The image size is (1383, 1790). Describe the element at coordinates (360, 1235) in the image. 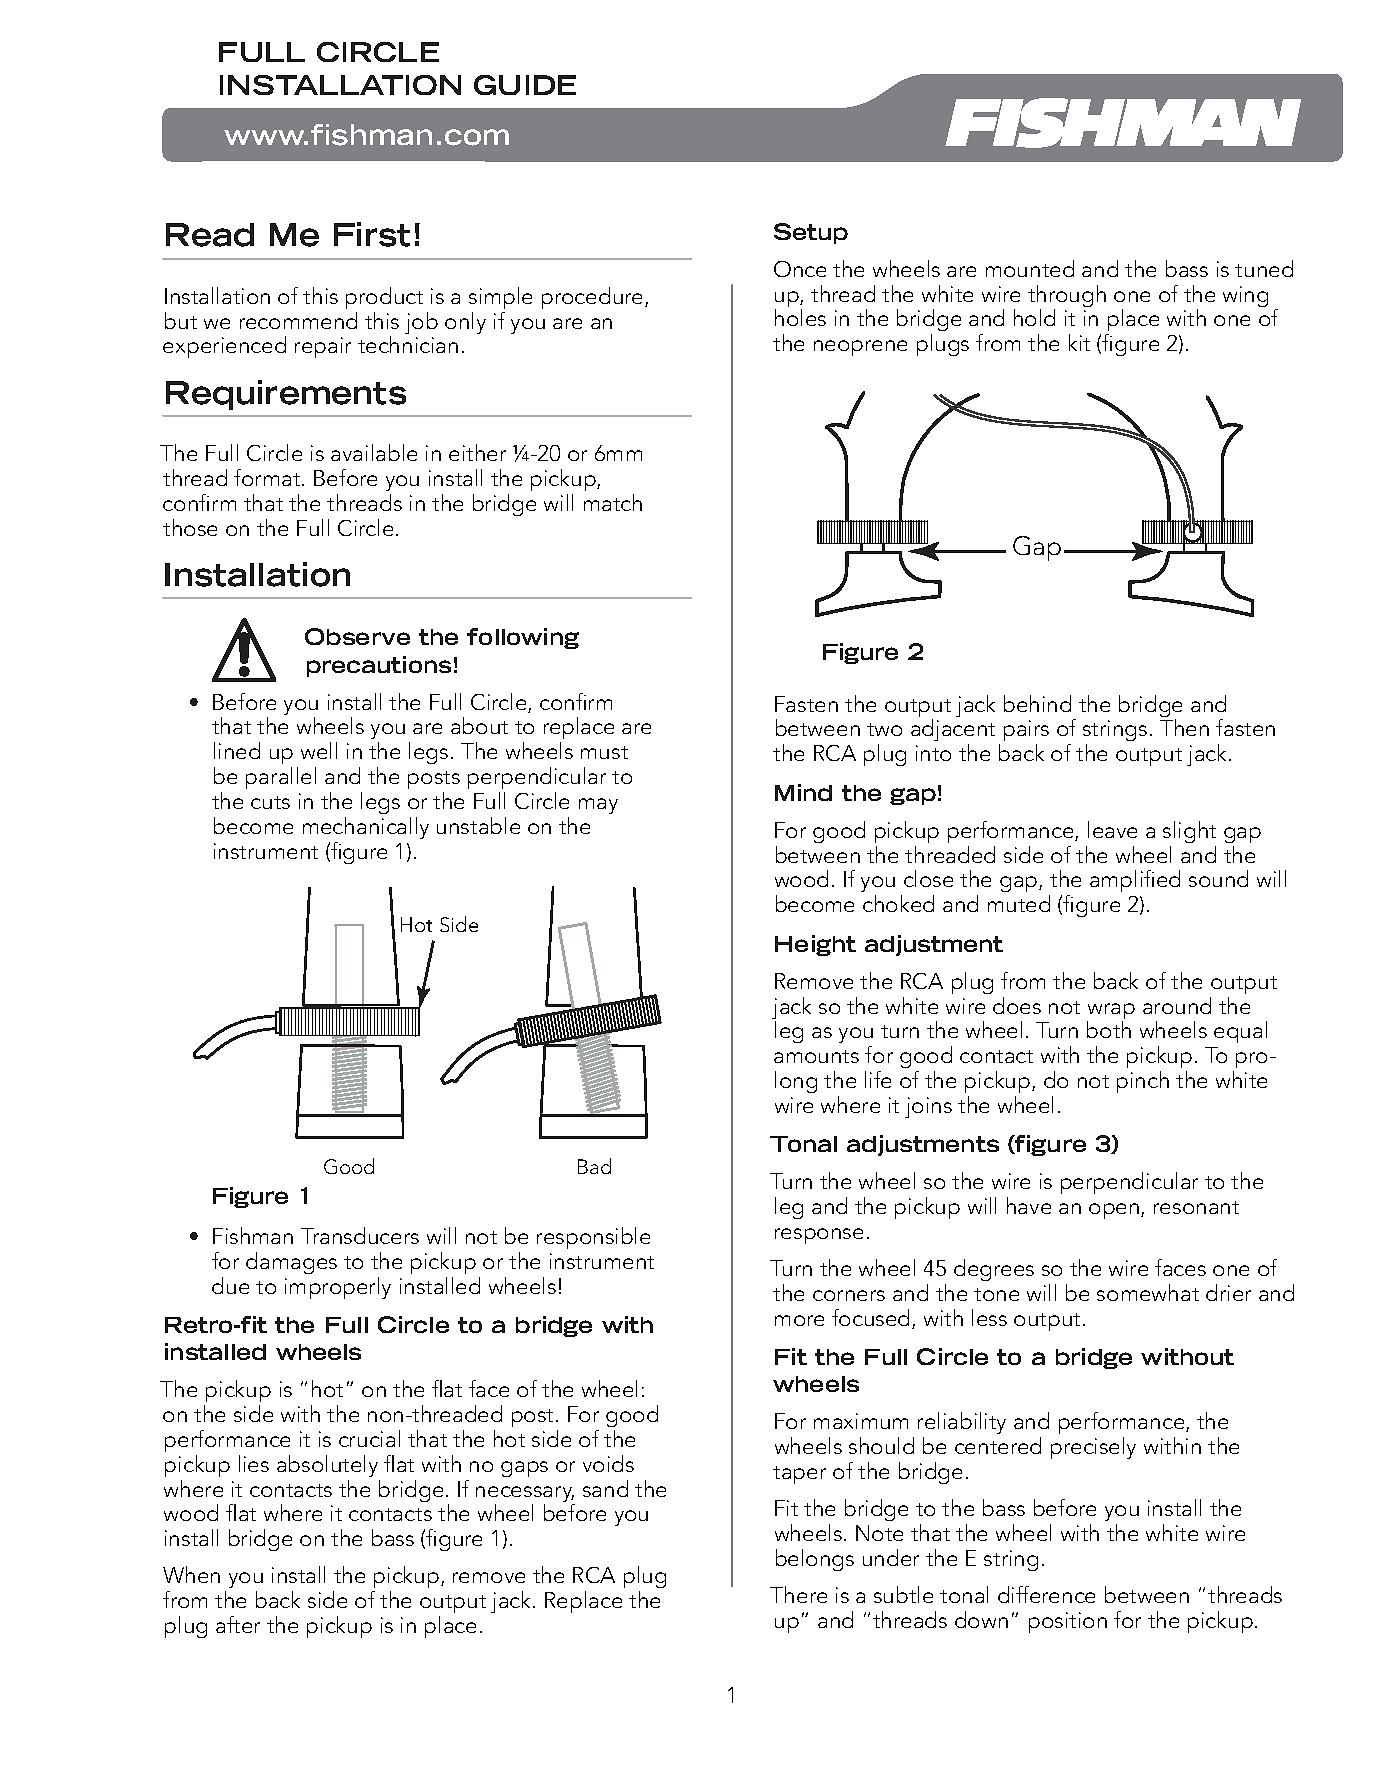

I see `Transducers` at that location.
